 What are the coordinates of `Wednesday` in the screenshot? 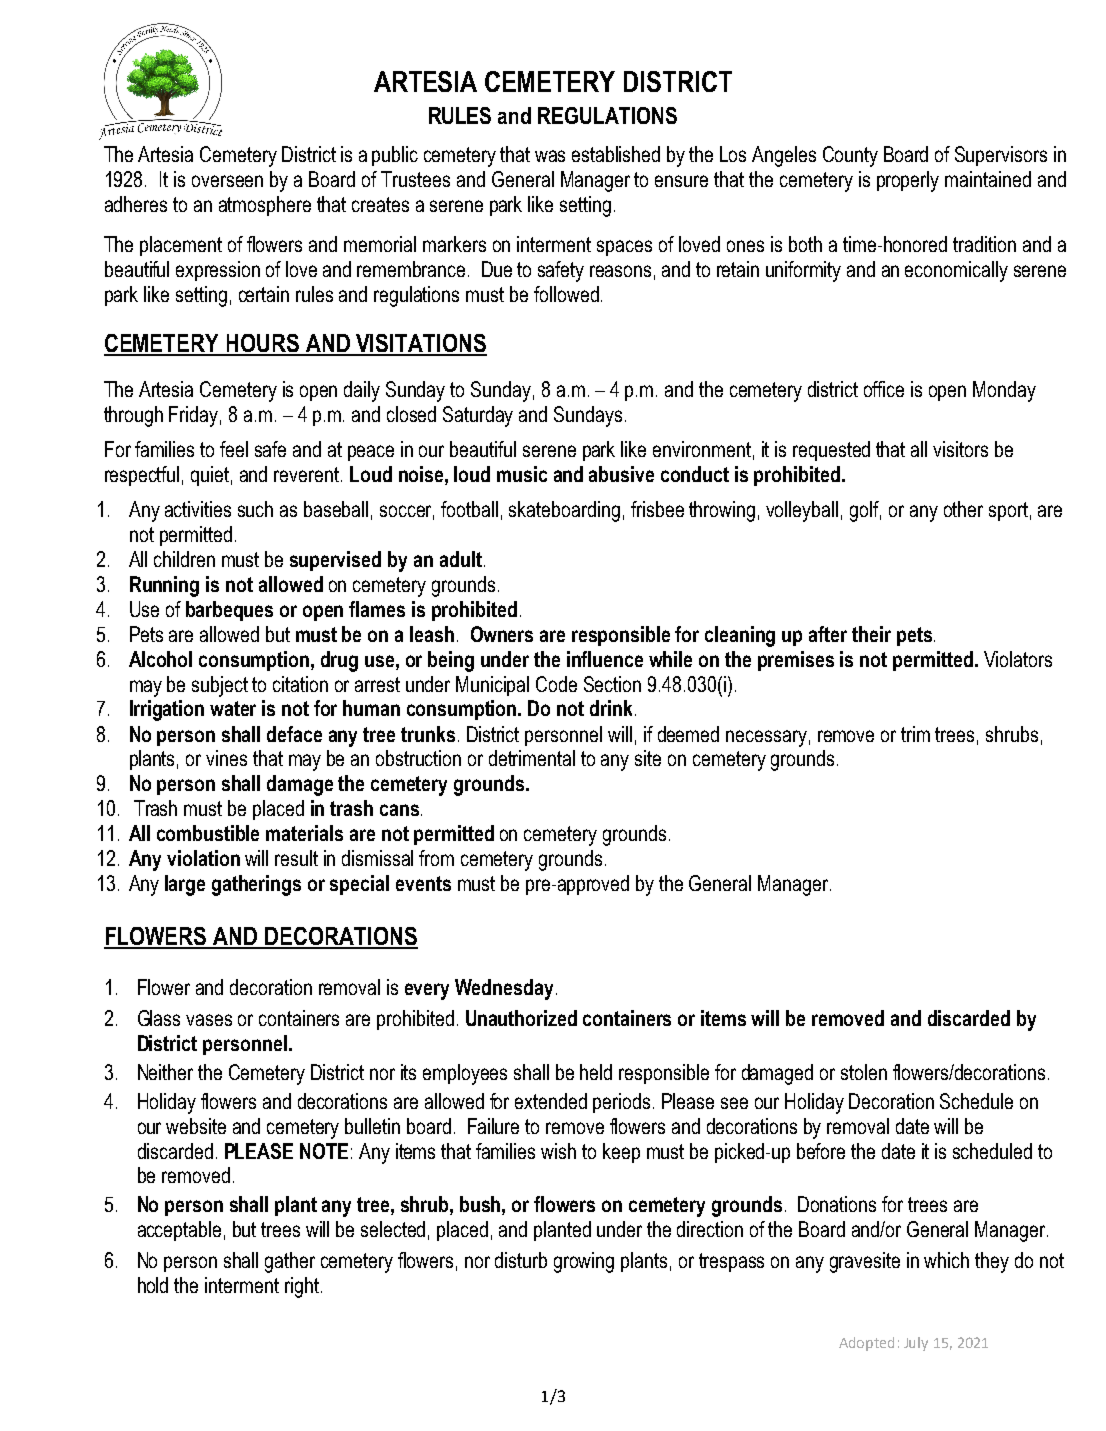 It's located at (504, 989).
